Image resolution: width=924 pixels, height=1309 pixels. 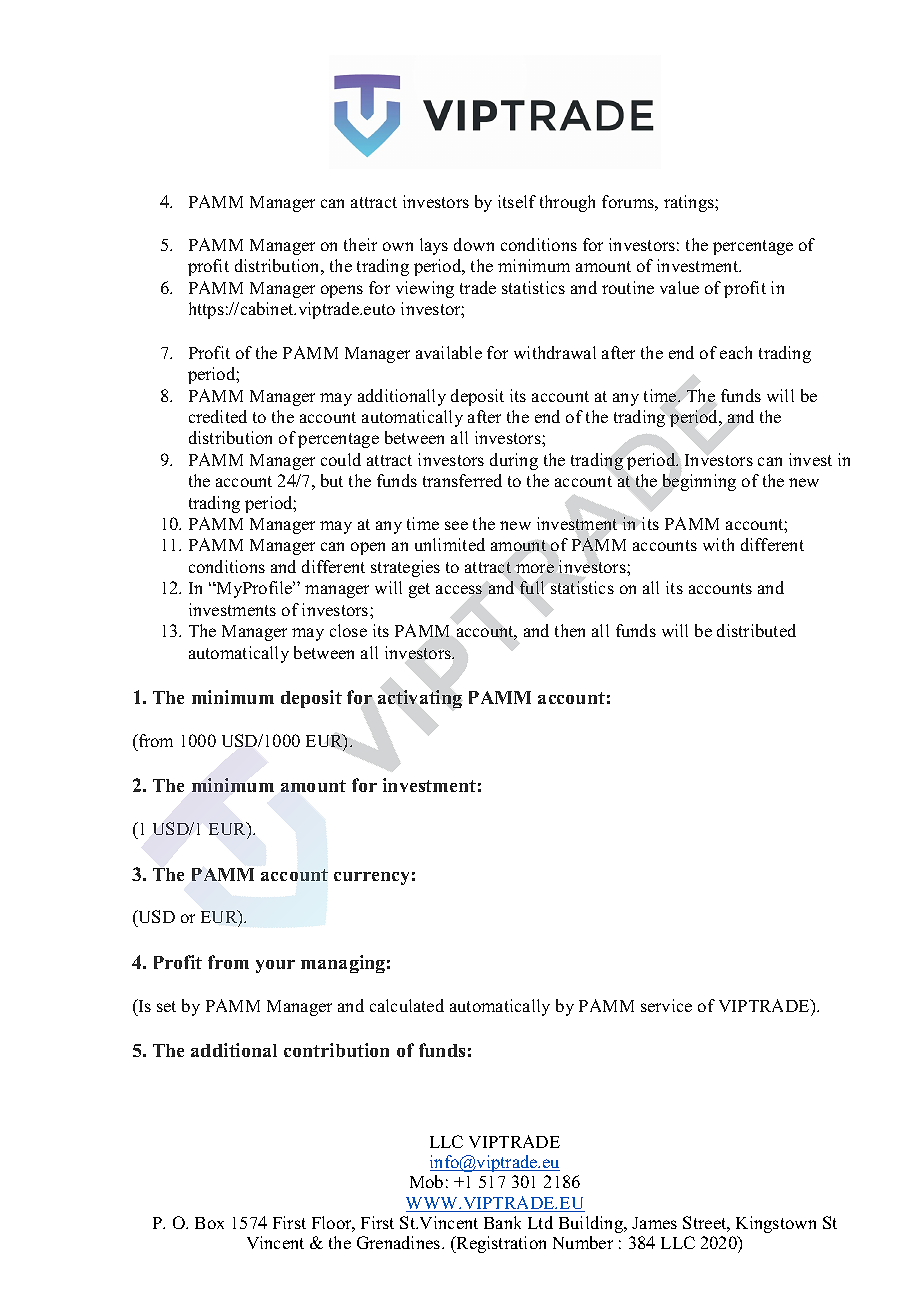 What do you see at coordinates (360, 244) in the page?
I see `their` at bounding box center [360, 244].
